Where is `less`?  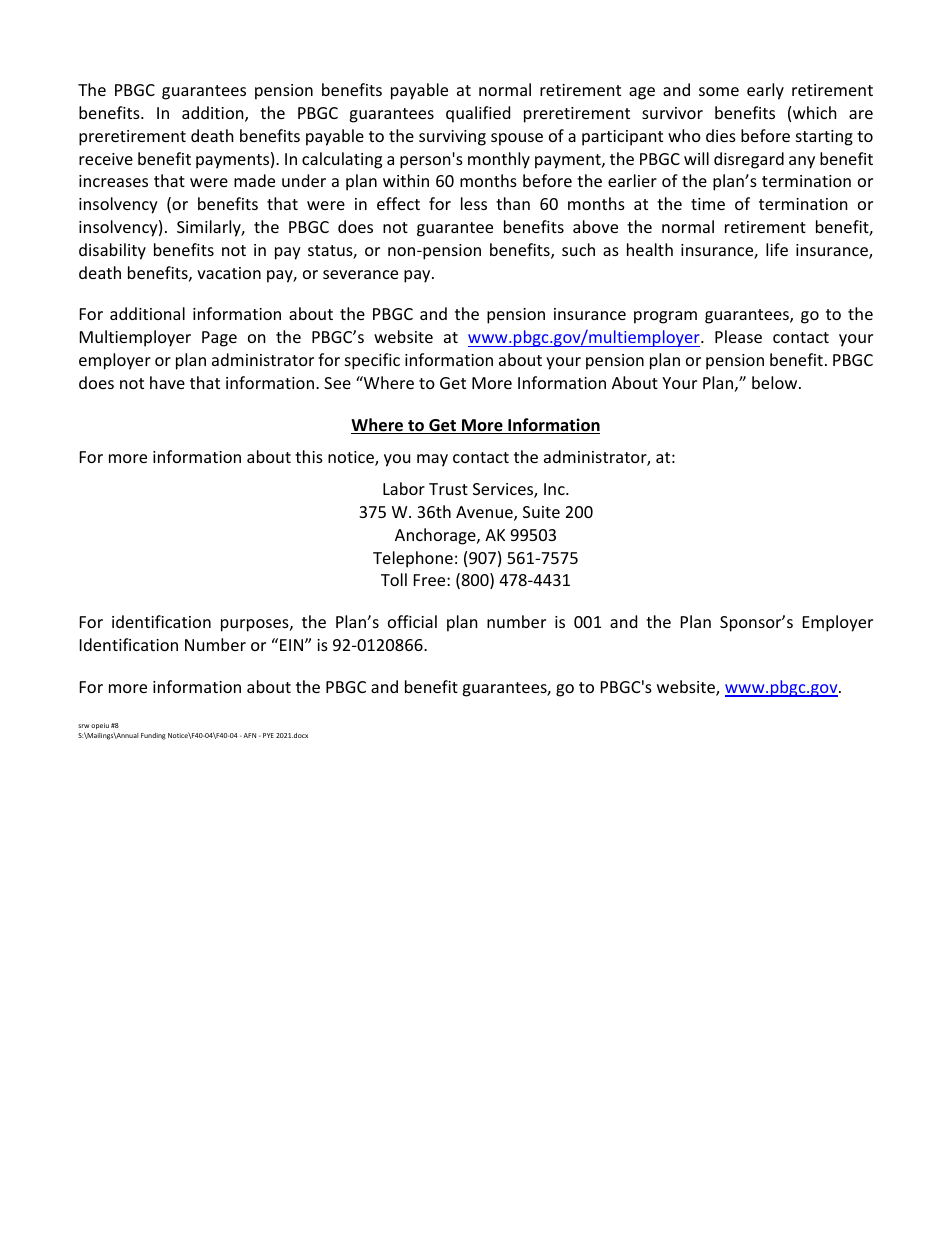
less is located at coordinates (474, 203).
